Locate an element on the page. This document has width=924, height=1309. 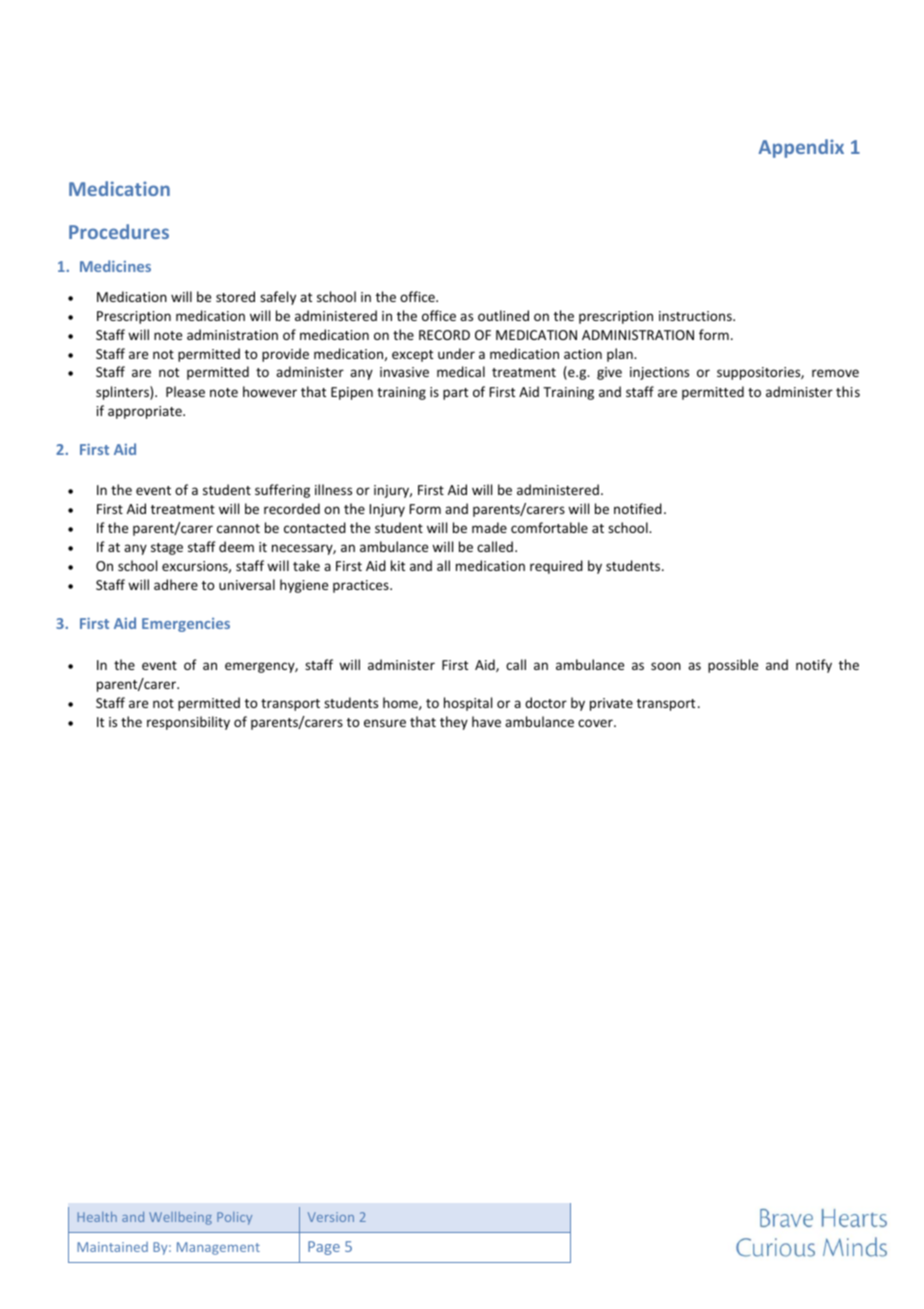
outlined is located at coordinates (503, 315).
